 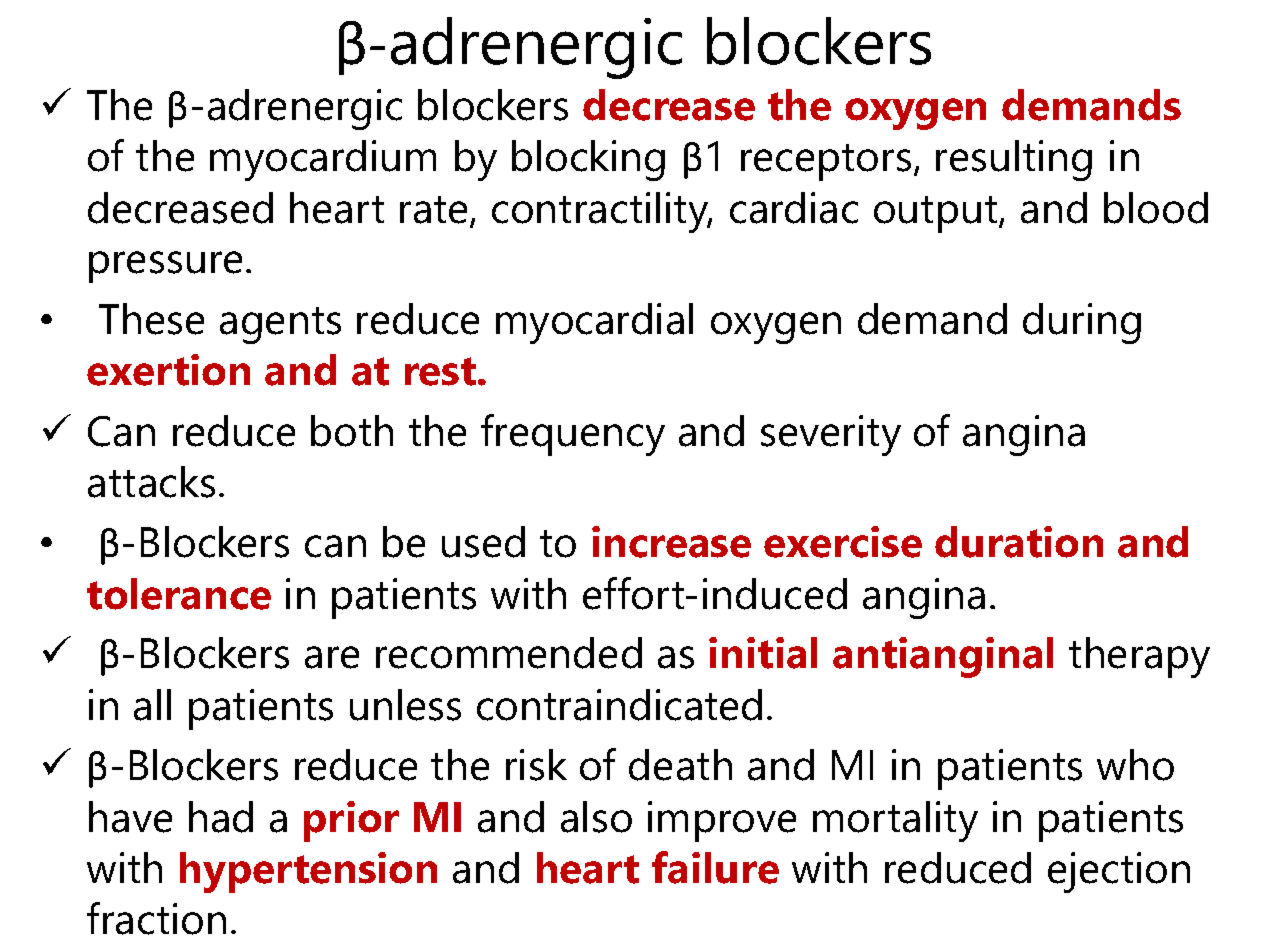 I want to click on resulting, so click(x=1014, y=160).
